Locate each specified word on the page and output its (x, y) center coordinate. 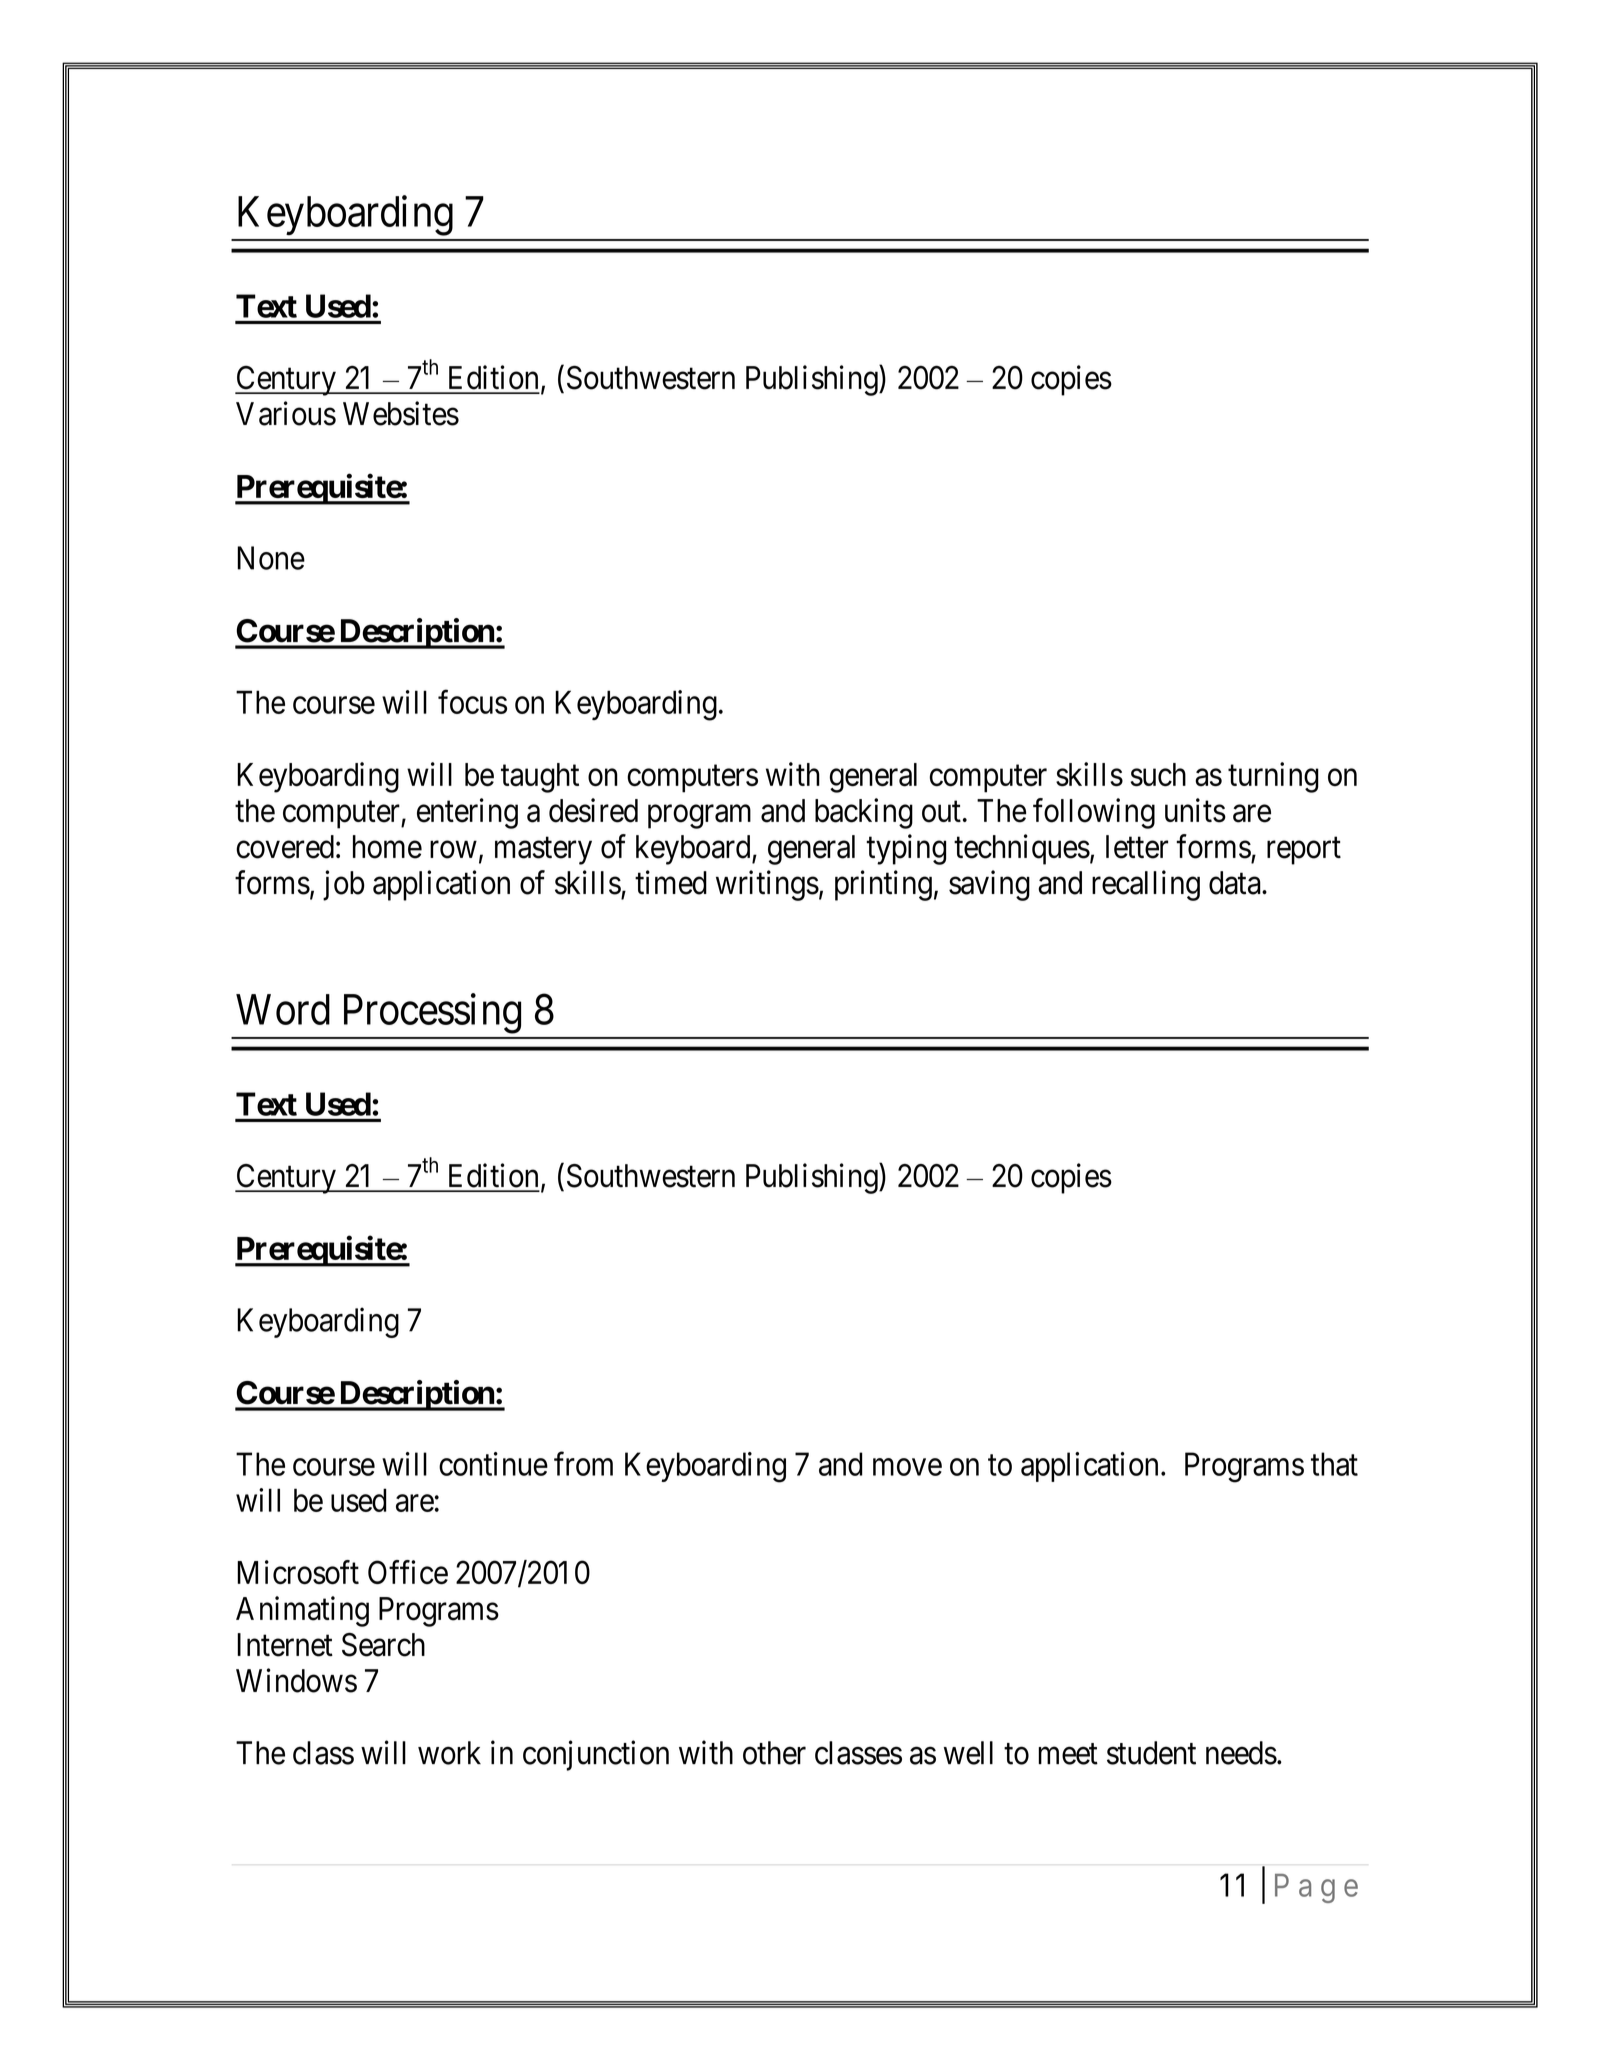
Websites (401, 413)
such (1158, 775)
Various (286, 413)
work (449, 1753)
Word (283, 1009)
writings (767, 885)
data (1236, 883)
